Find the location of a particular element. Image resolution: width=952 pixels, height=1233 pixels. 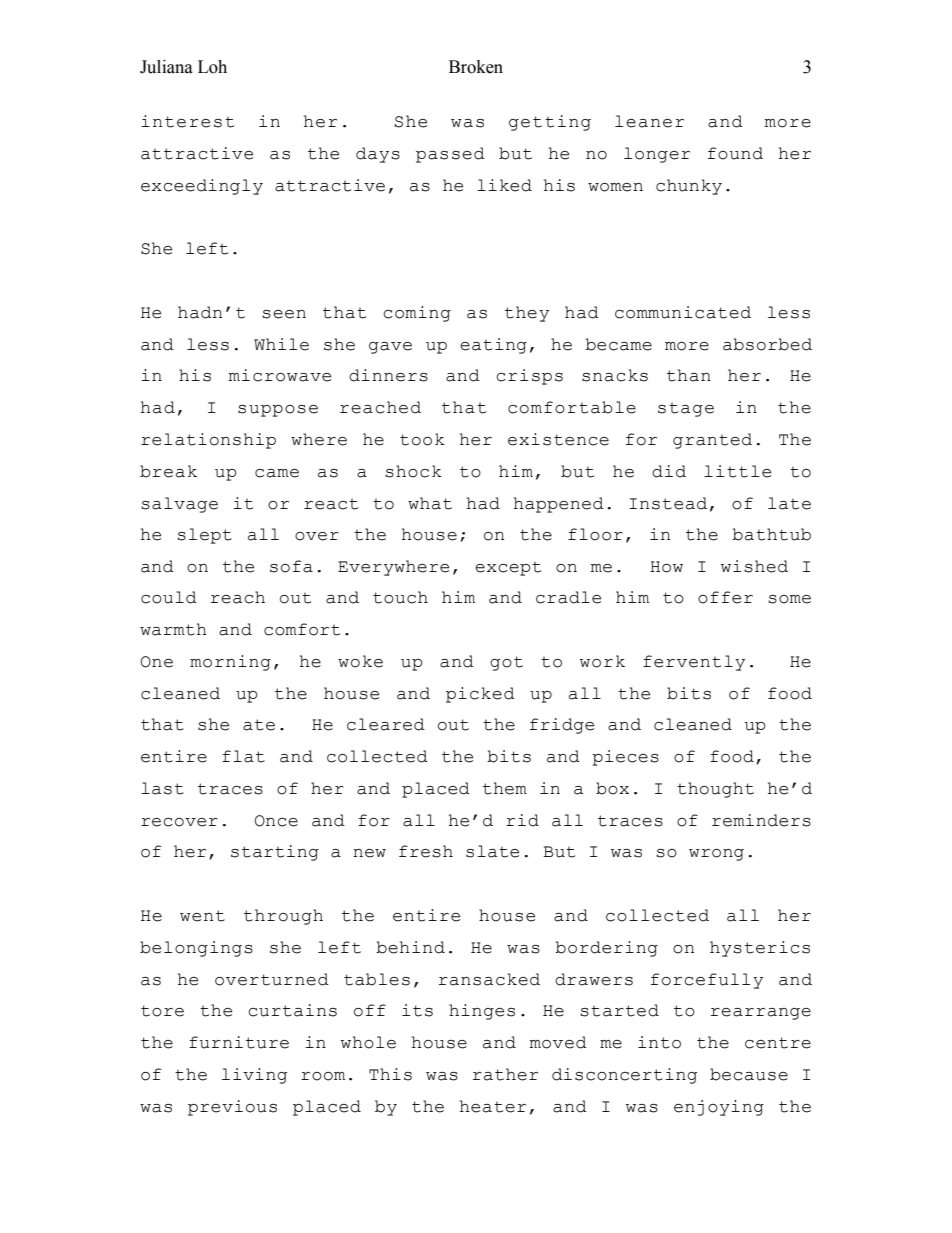

fervently is located at coordinates (694, 663).
